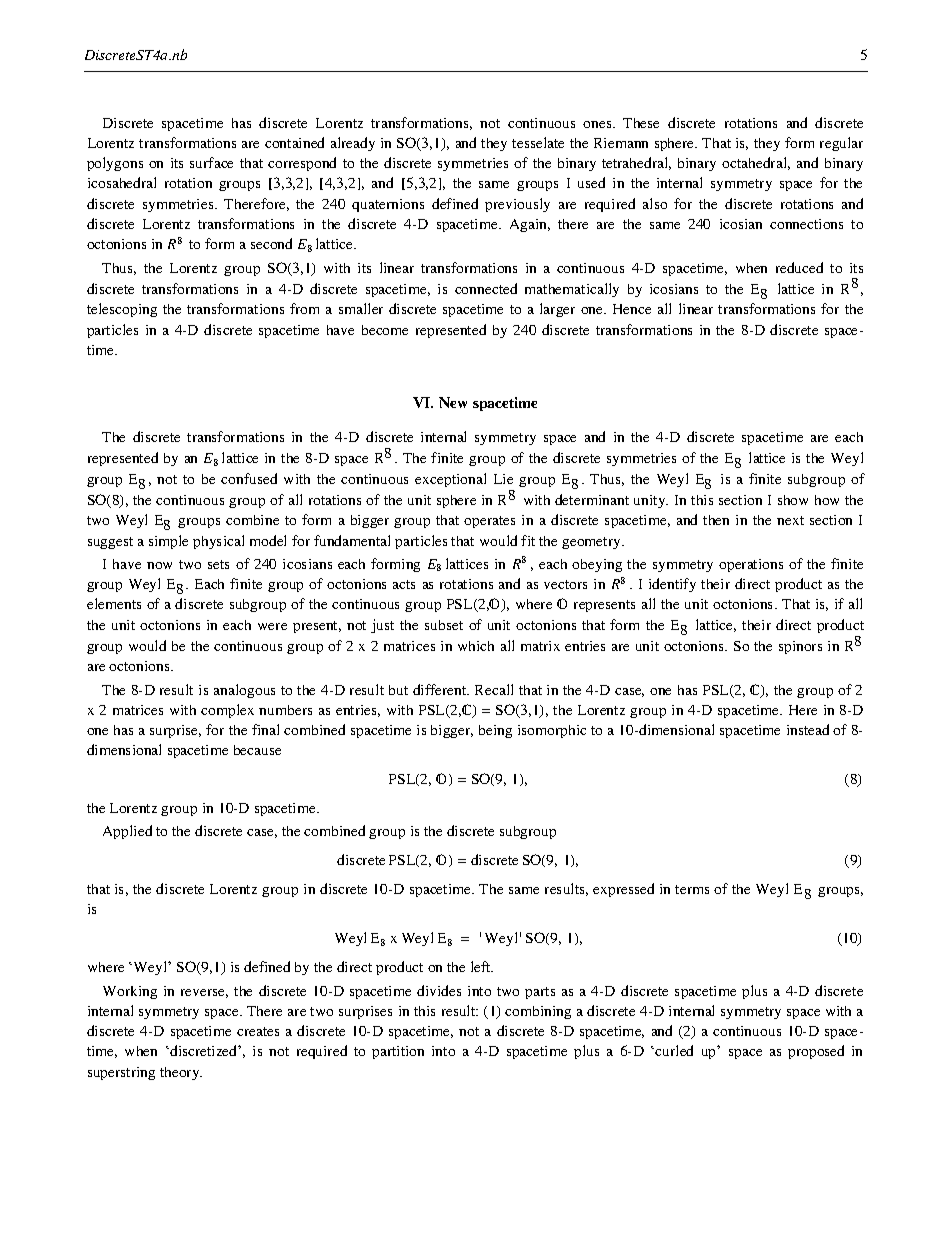  Describe the element at coordinates (211, 162) in the screenshot. I see `surface` at that location.
